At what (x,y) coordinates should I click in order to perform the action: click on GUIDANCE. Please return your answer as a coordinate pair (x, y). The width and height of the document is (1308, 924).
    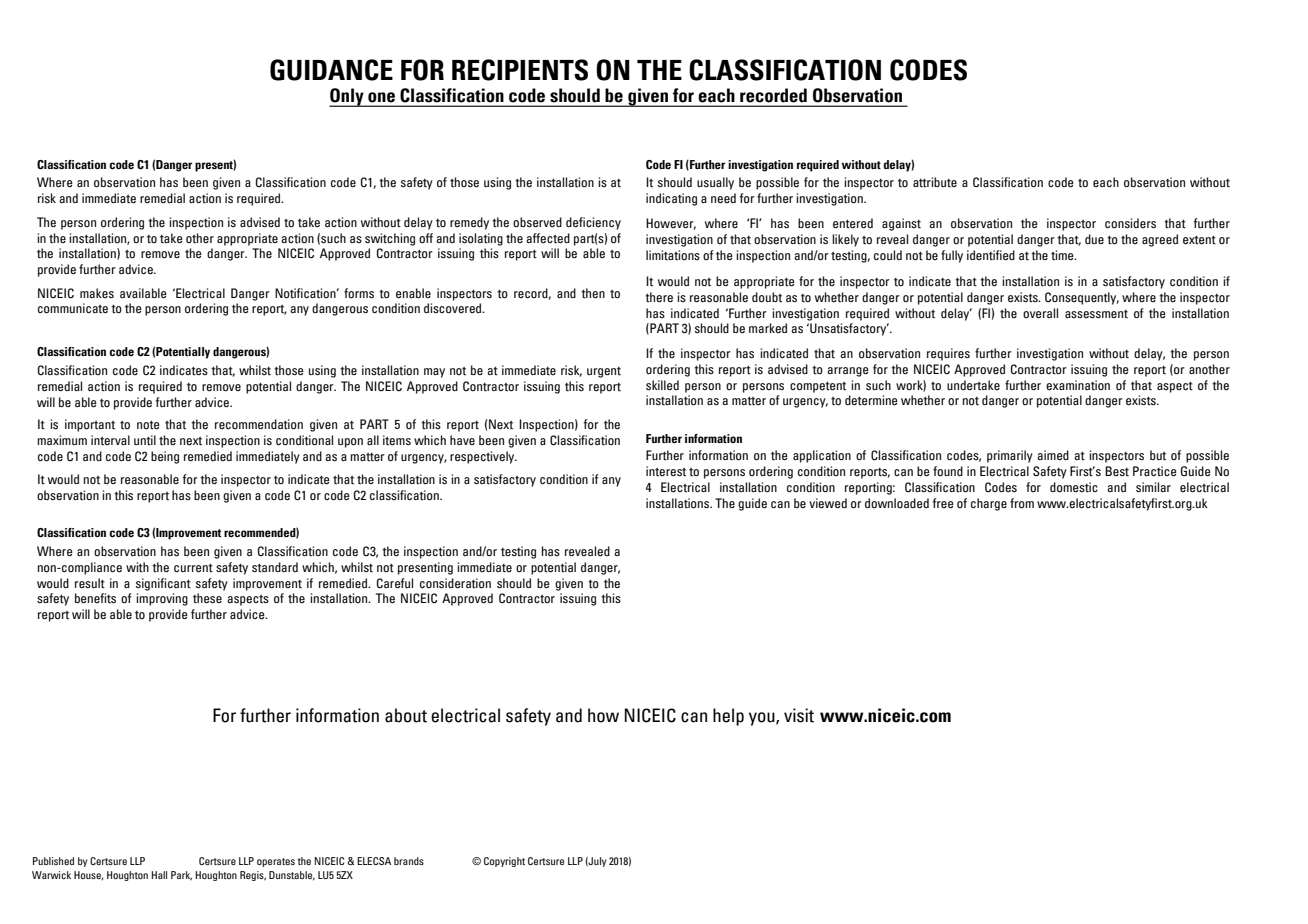
    Looking at the image, I should click on (331, 70).
